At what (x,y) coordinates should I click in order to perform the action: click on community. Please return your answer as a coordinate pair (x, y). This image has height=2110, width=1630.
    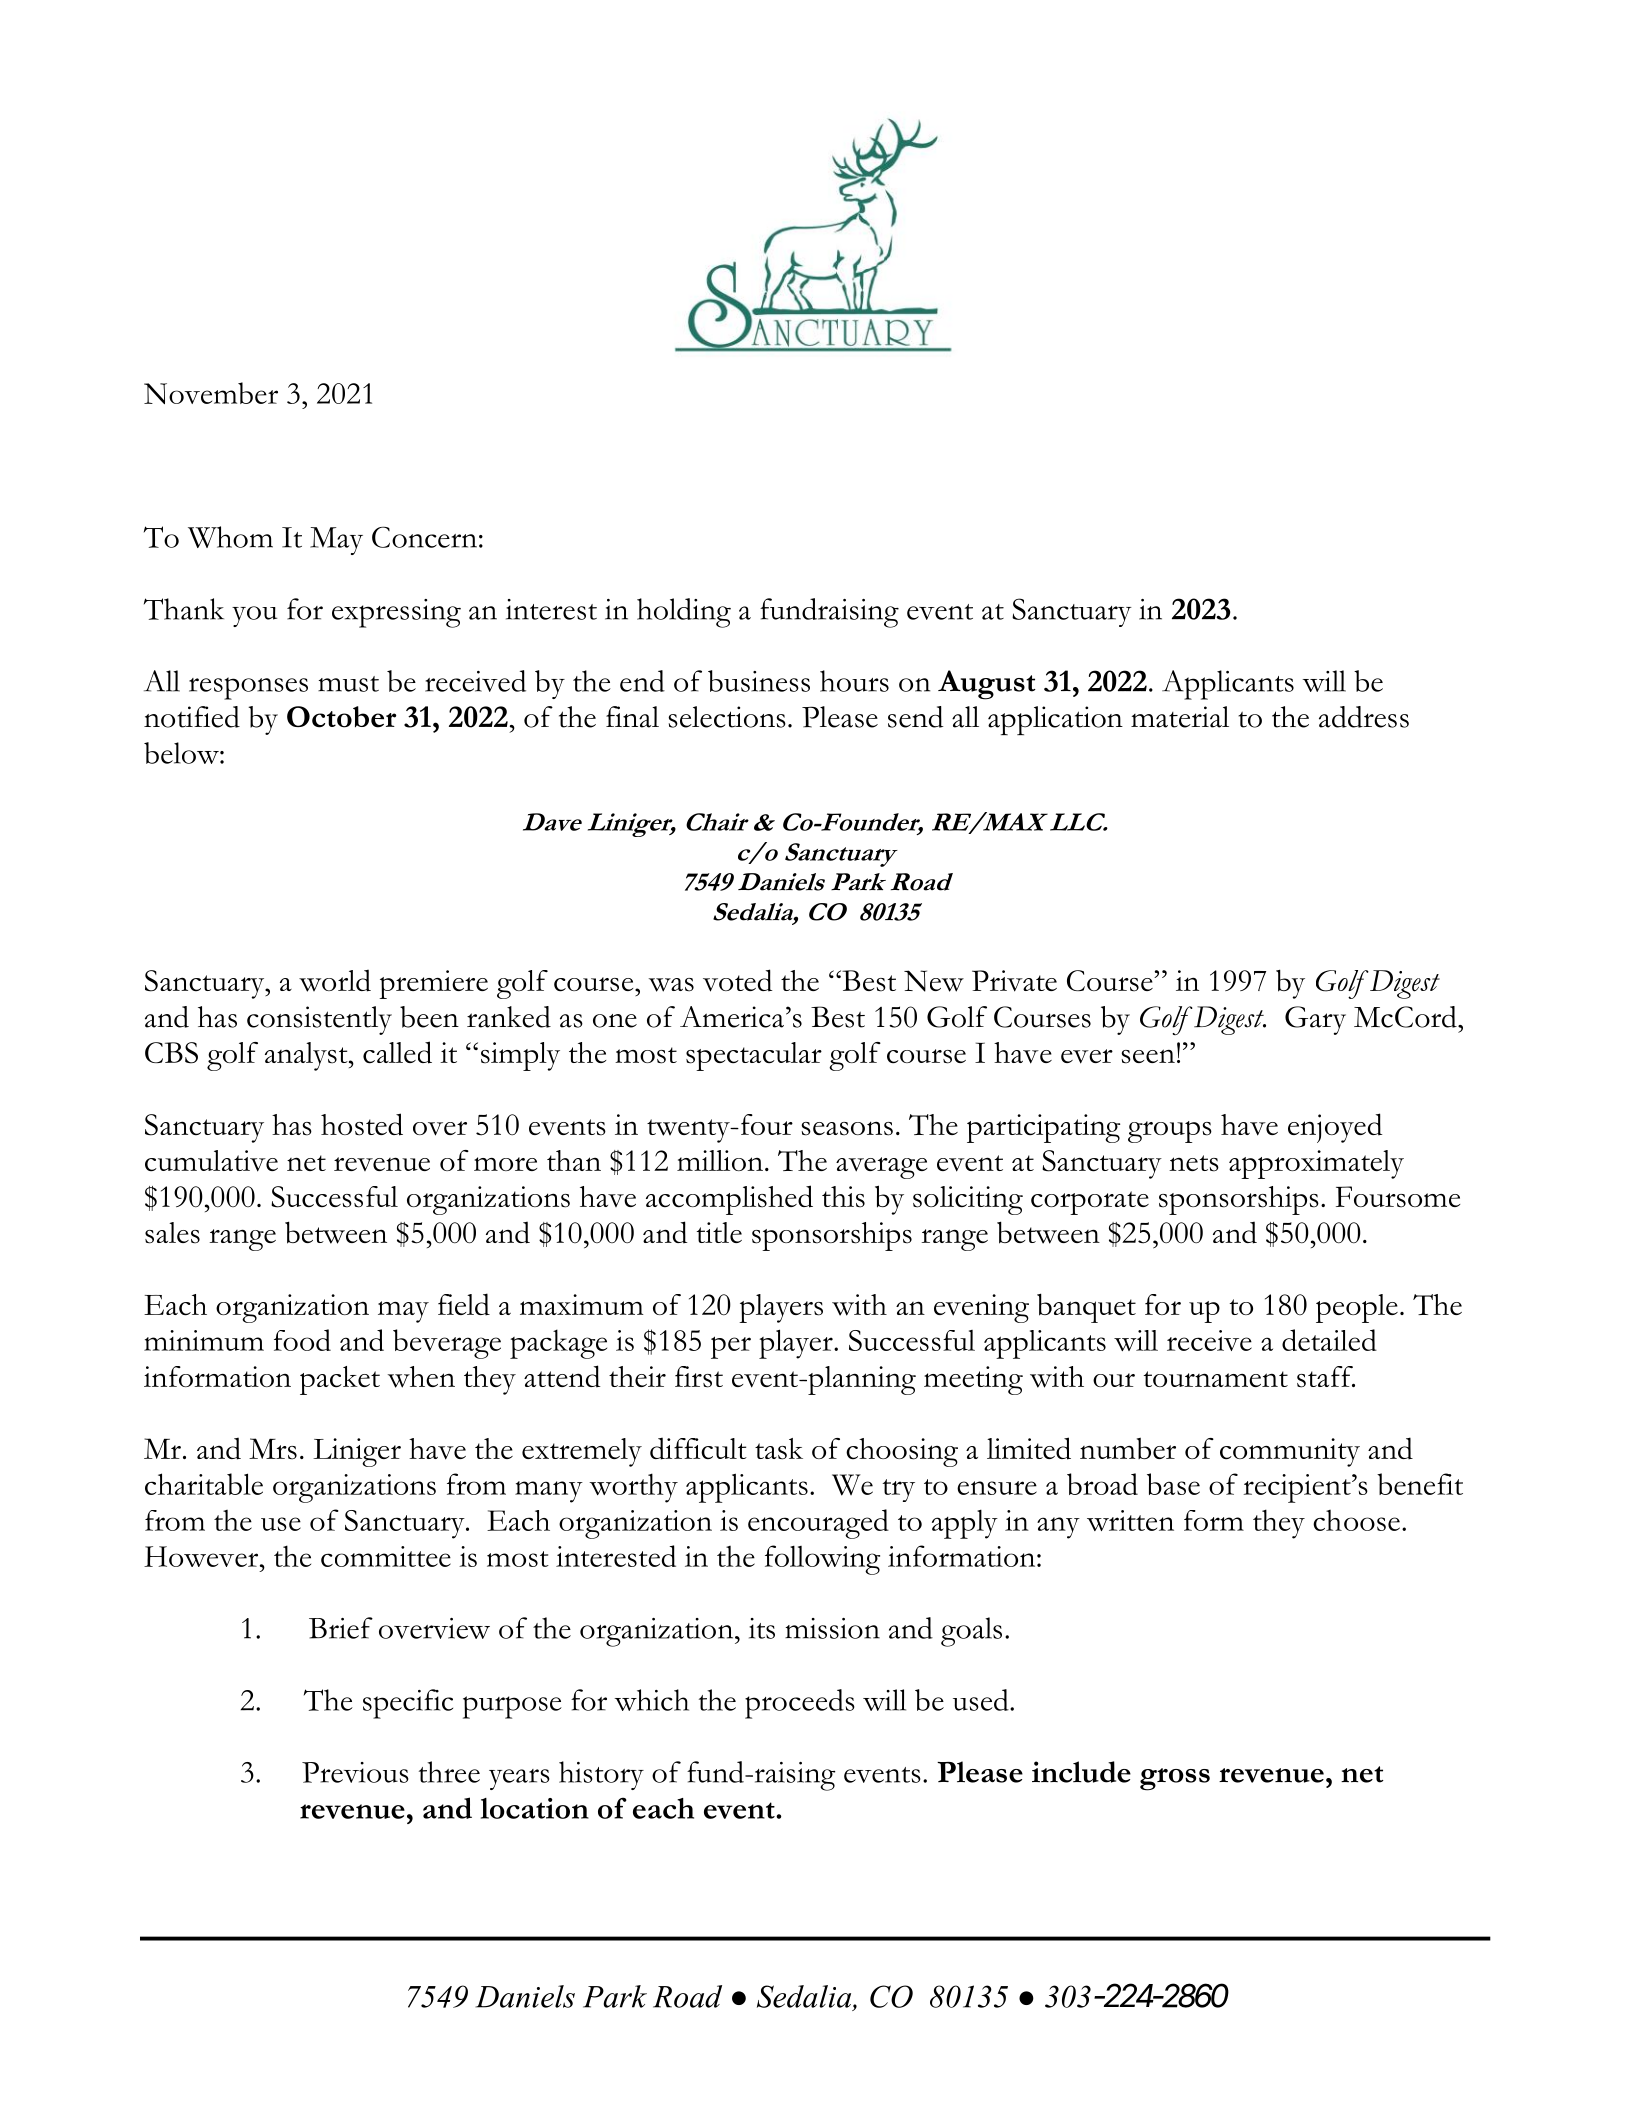
    Looking at the image, I should click on (1290, 1452).
